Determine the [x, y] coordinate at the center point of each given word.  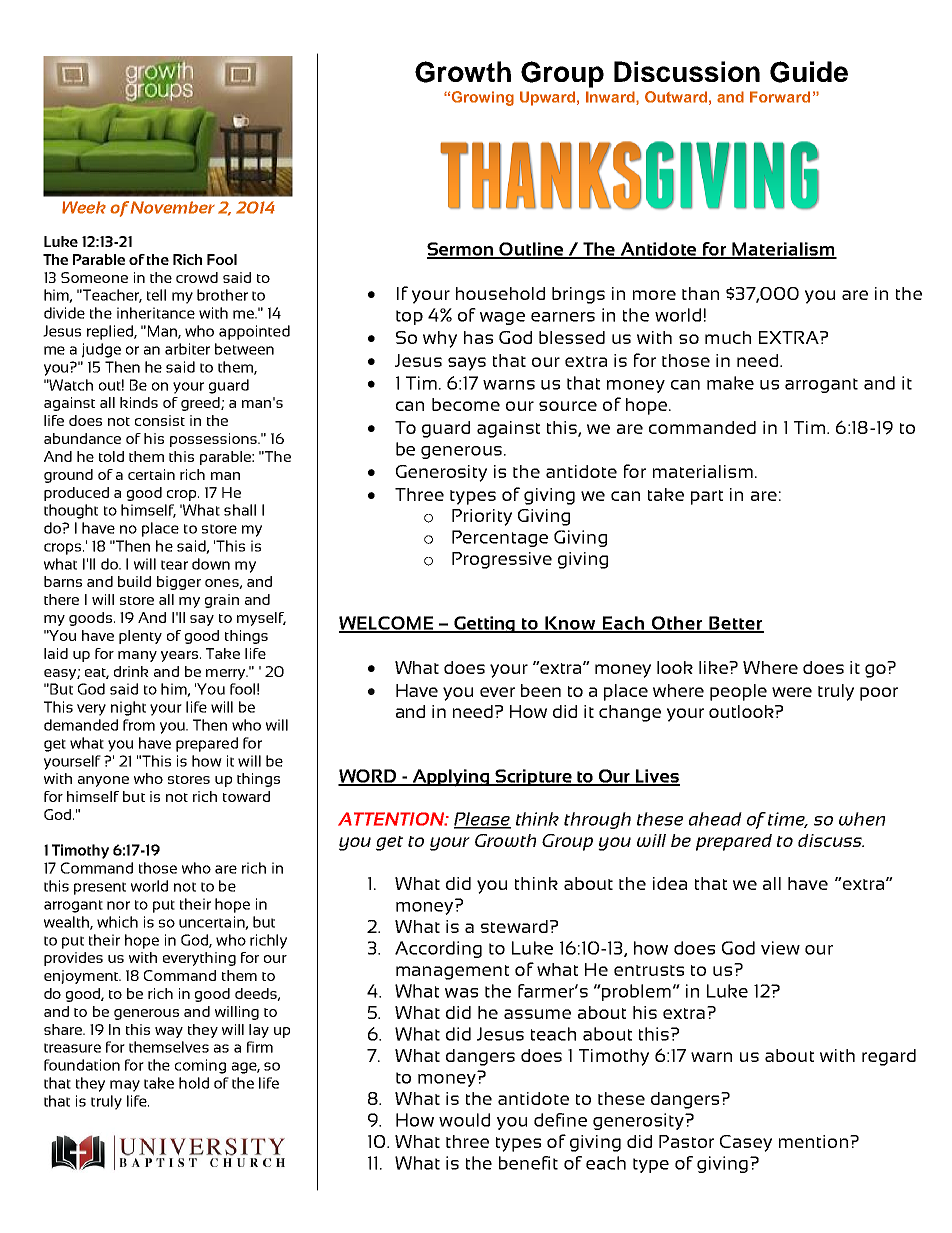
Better [735, 624]
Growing [483, 98]
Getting [484, 624]
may [125, 1086]
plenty [140, 637]
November [173, 207]
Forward [780, 97]
